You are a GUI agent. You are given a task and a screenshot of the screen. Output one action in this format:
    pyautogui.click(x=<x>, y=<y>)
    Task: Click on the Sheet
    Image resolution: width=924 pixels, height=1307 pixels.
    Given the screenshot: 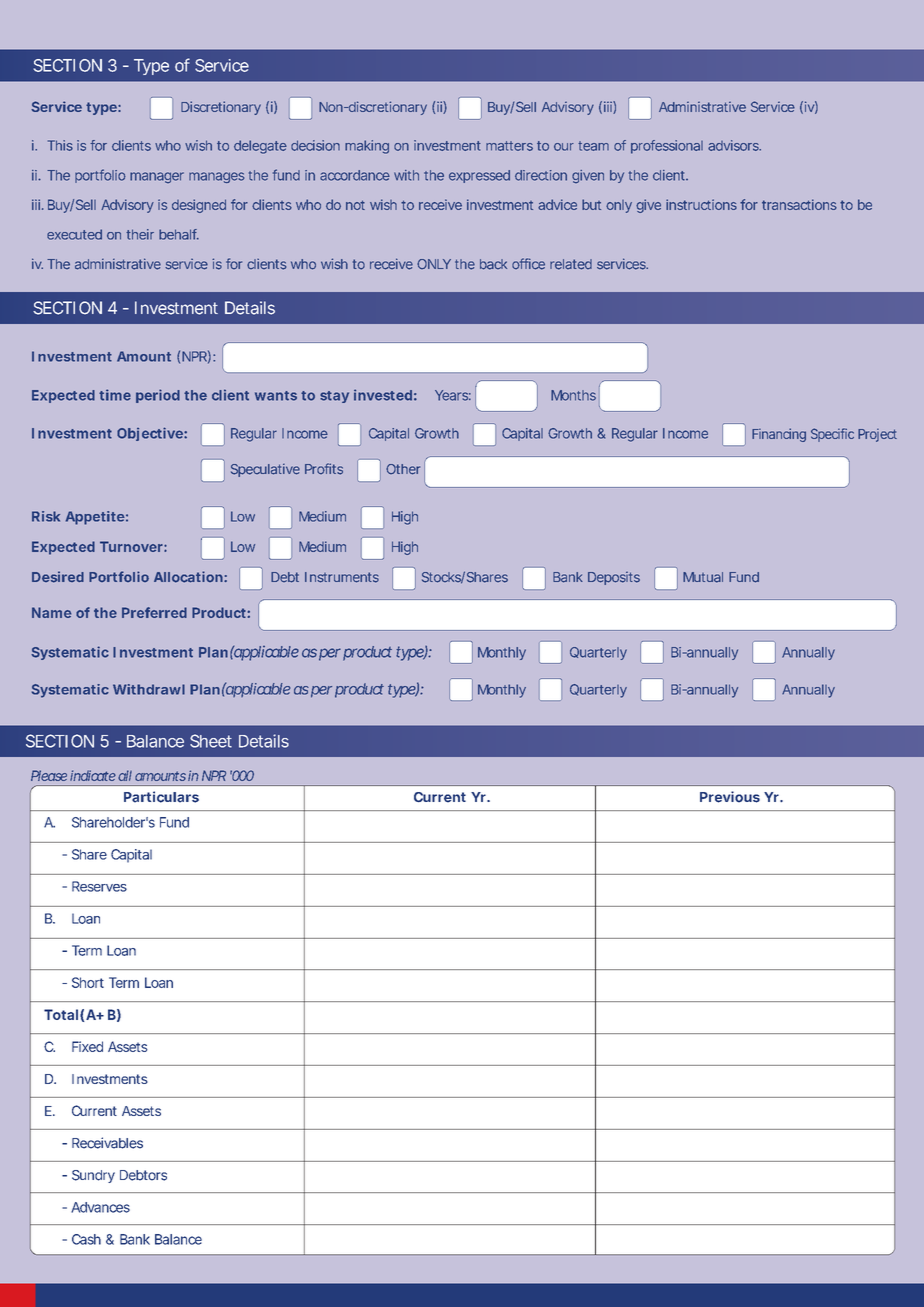 What is the action you would take?
    pyautogui.click(x=211, y=741)
